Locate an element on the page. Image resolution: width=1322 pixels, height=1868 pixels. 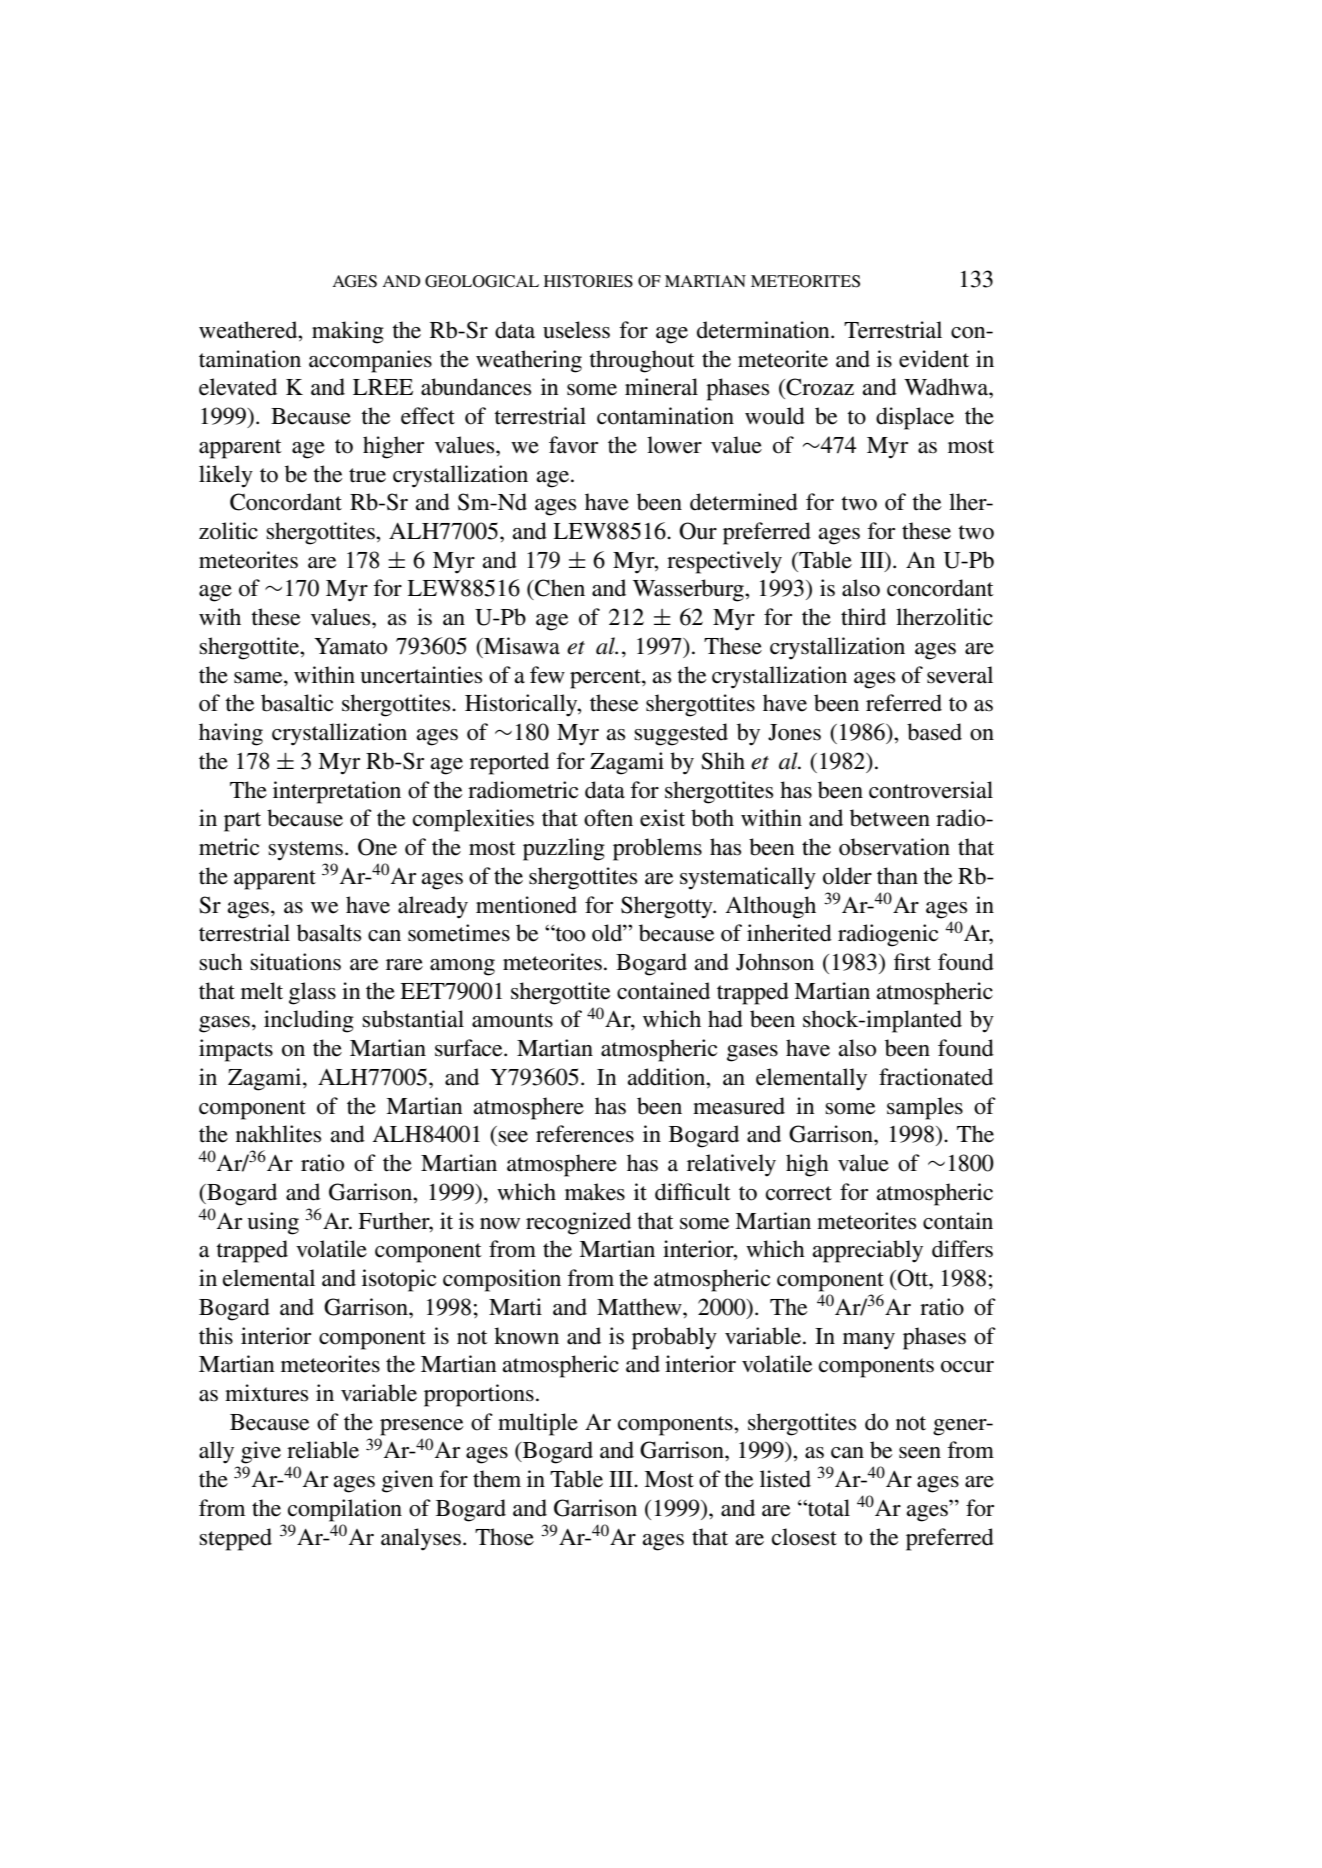
basaltic is located at coordinates (297, 703).
